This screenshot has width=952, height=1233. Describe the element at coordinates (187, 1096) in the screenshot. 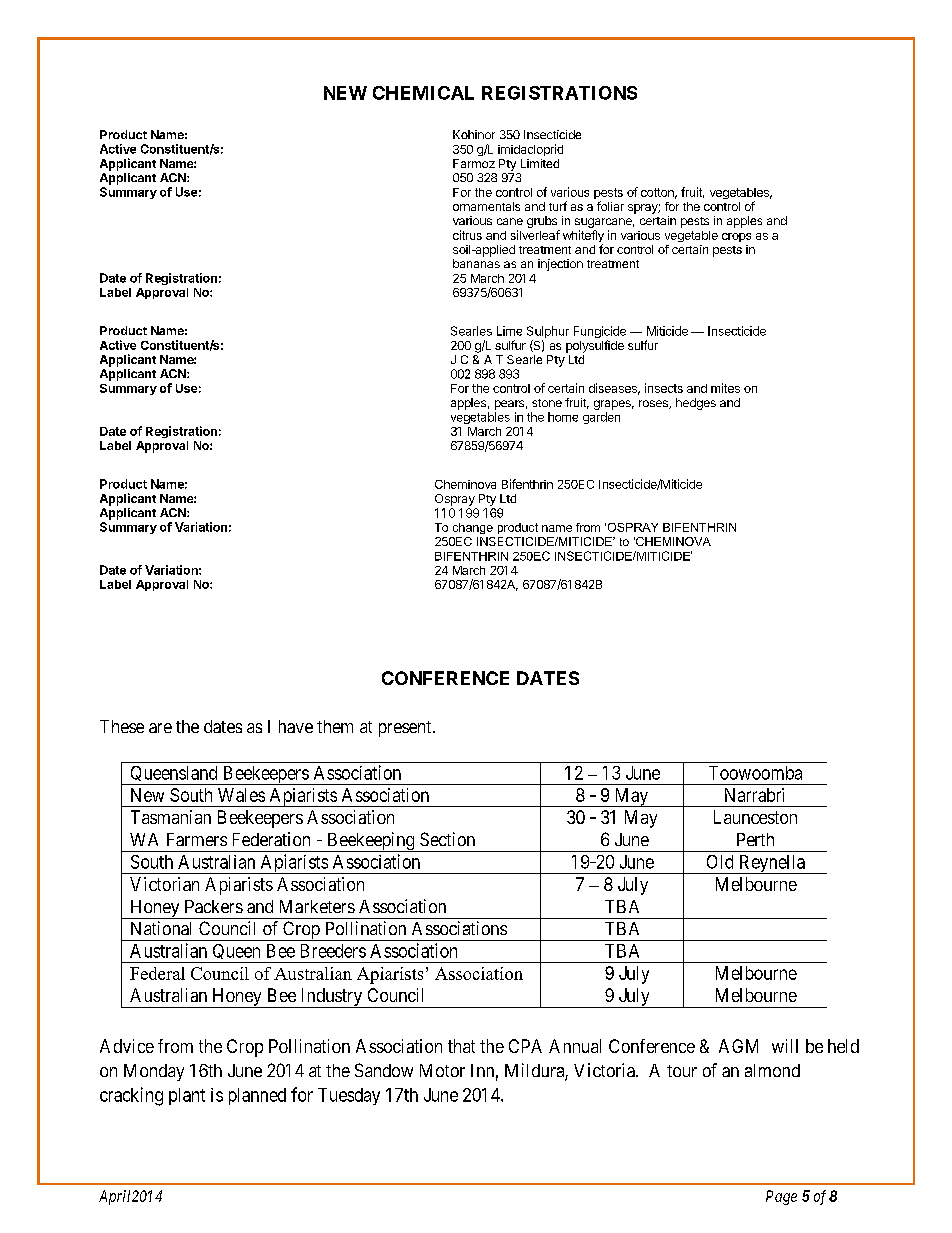

I see `plant` at that location.
